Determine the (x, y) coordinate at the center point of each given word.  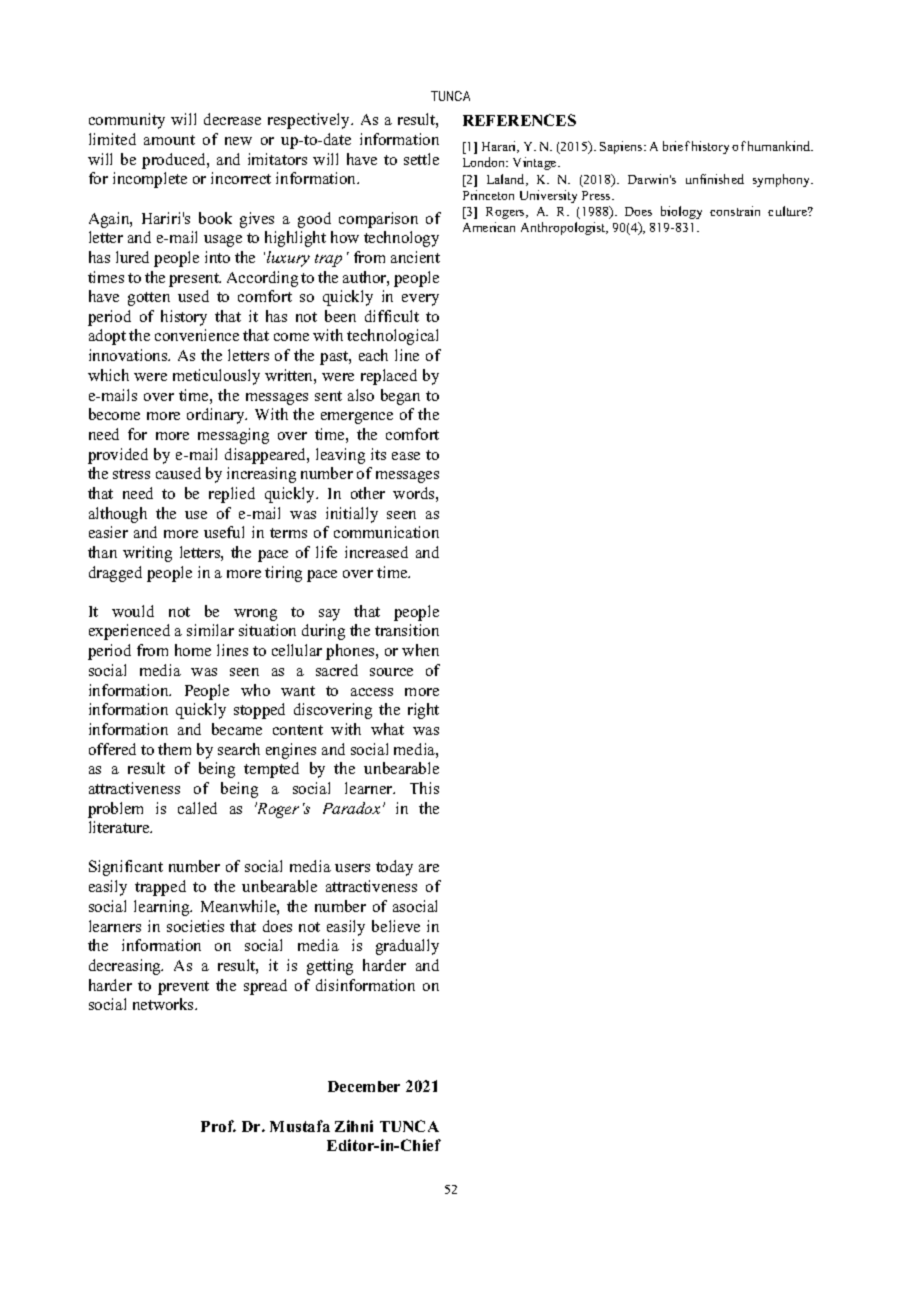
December (364, 1086)
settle (421, 159)
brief (676, 146)
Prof (218, 1126)
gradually (407, 947)
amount (169, 140)
